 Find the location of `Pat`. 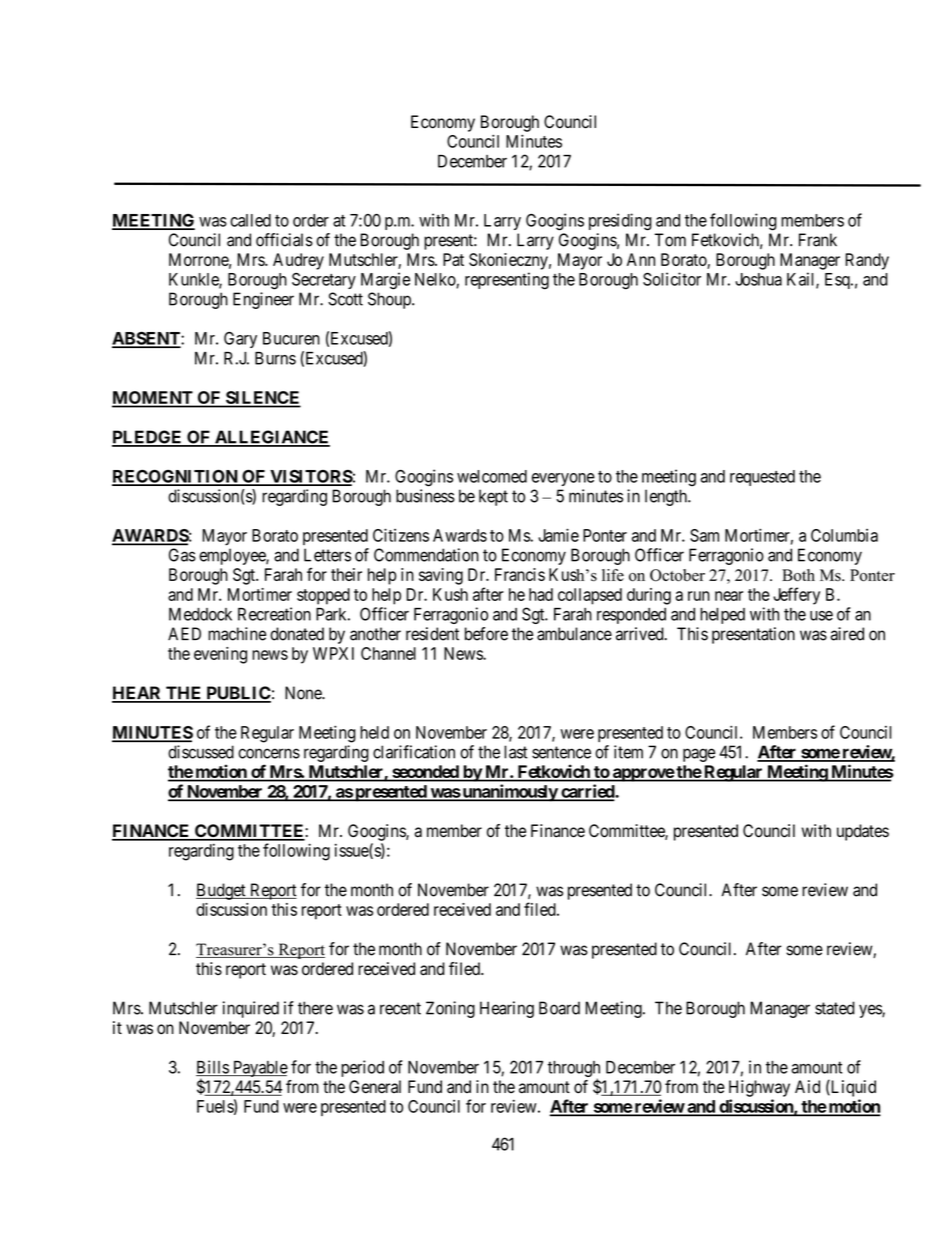

Pat is located at coordinates (453, 259).
